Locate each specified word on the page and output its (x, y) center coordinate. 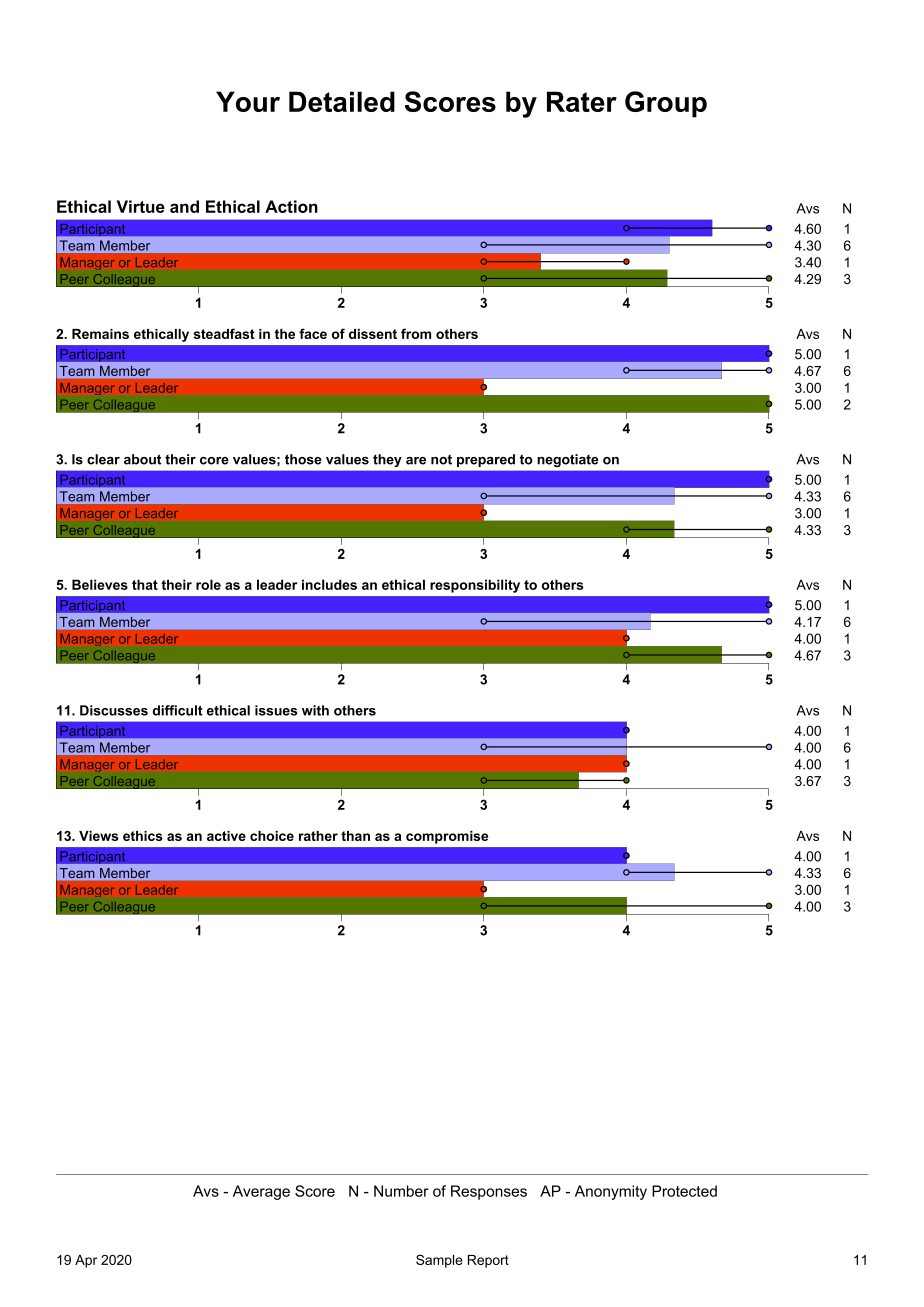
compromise (447, 837)
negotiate (568, 460)
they (387, 460)
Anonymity (611, 1192)
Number (401, 1191)
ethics (143, 836)
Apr (86, 1261)
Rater (582, 101)
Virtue (141, 206)
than (355, 836)
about (142, 459)
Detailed (342, 101)
